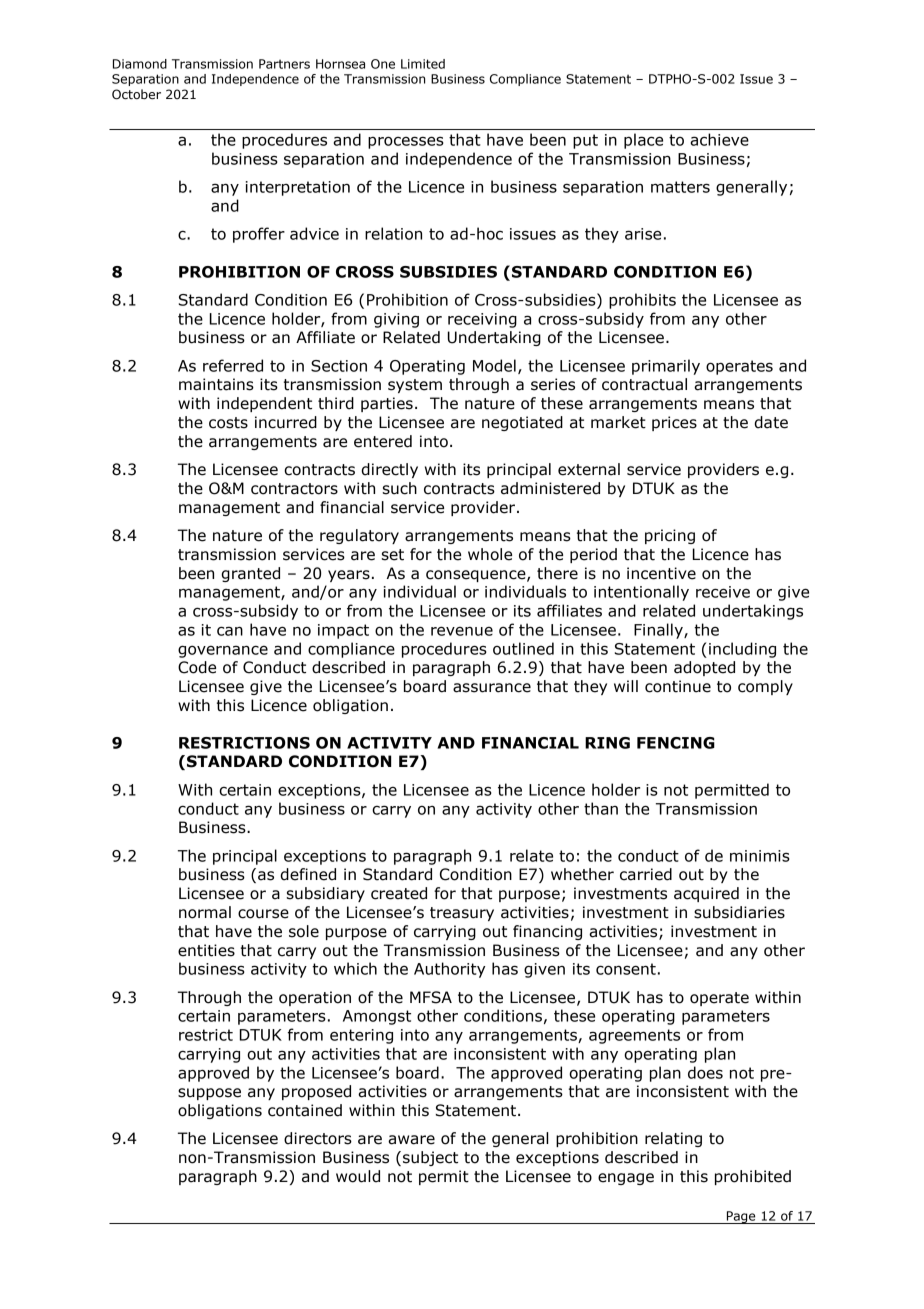 Image resolution: width=924 pixels, height=1309 pixels. Describe the element at coordinates (492, 688) in the screenshot. I see `assurance` at that location.
